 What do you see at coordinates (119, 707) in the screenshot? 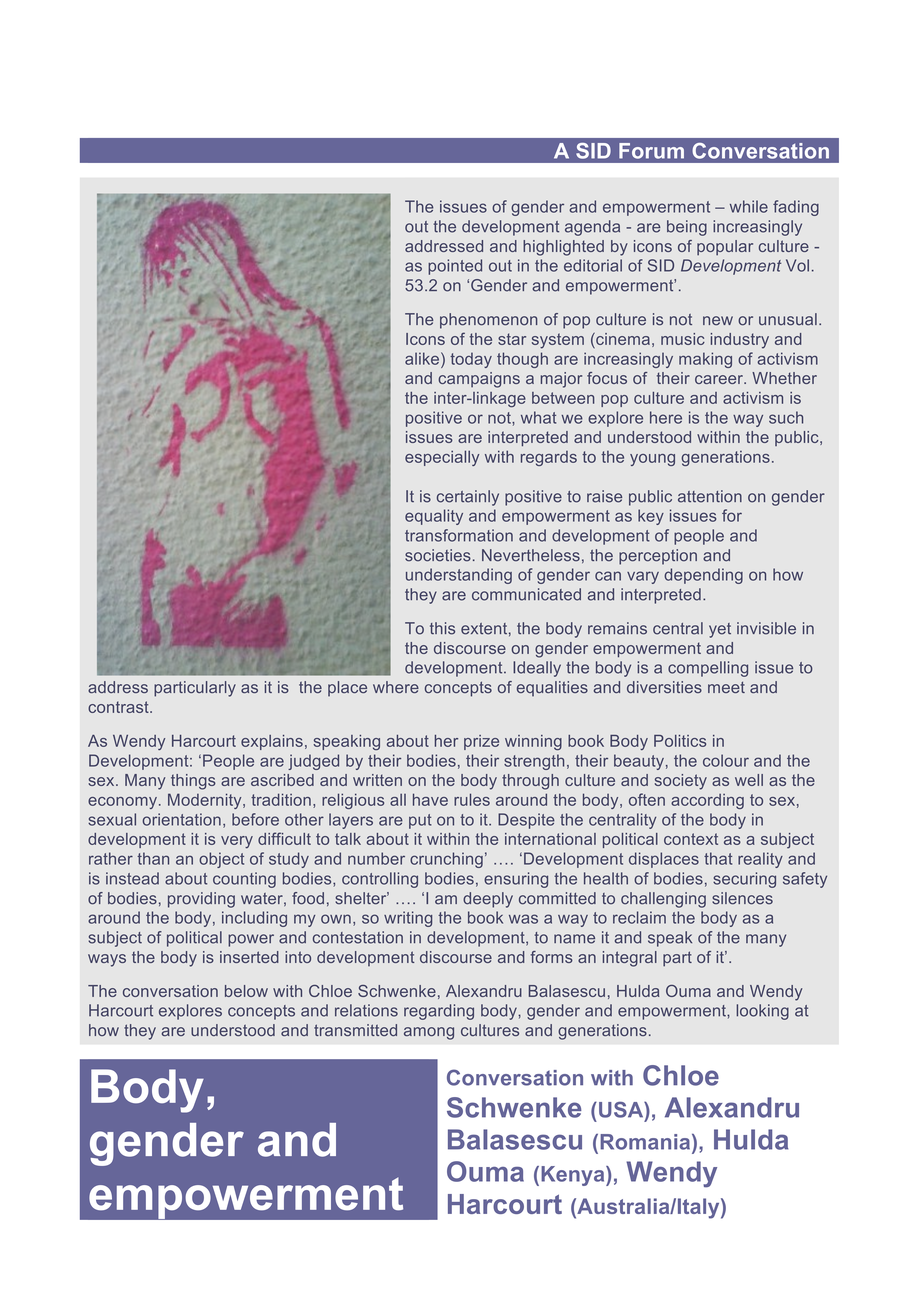
I see `contrast` at bounding box center [119, 707].
